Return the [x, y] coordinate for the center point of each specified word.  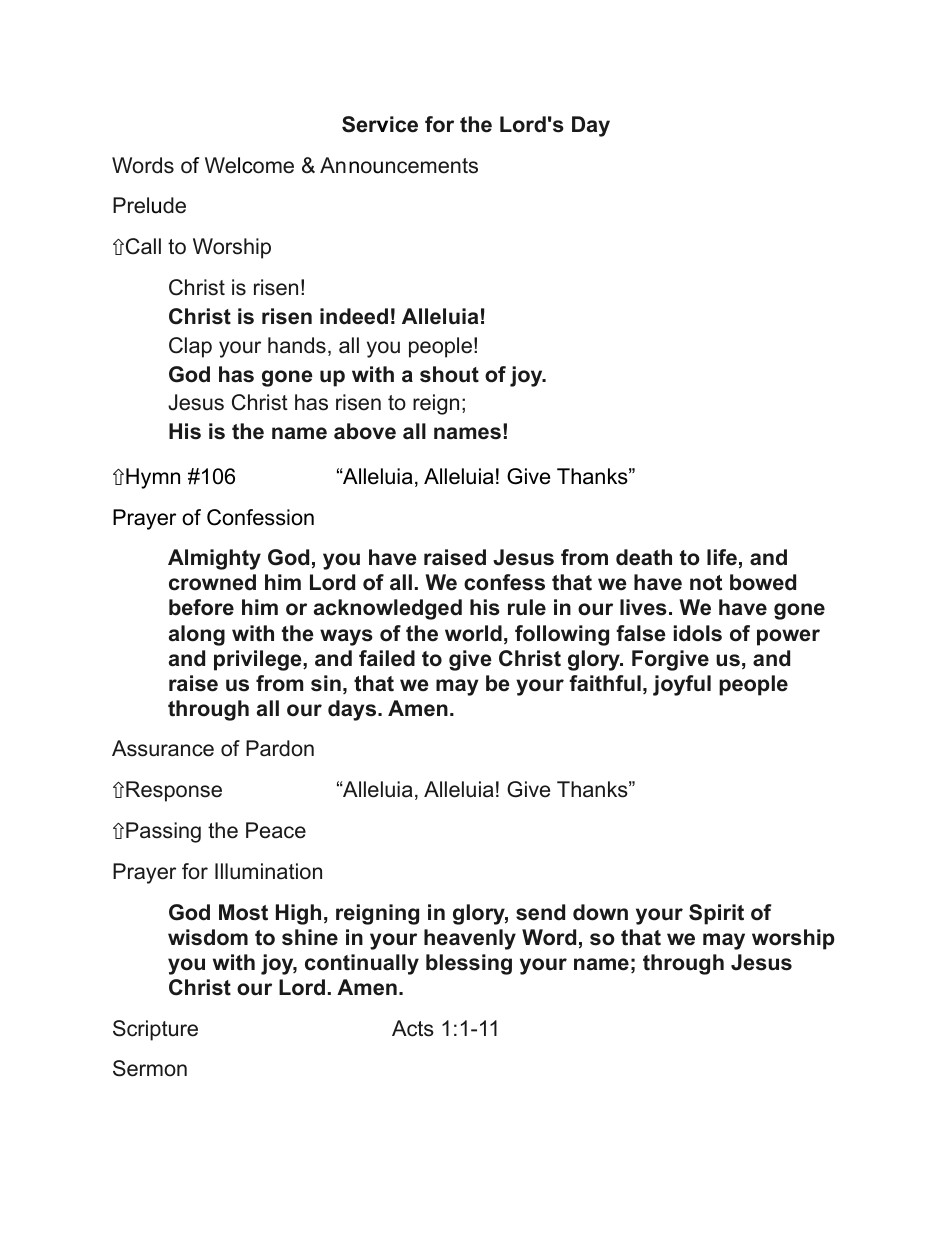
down [600, 912]
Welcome [249, 165]
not [706, 583]
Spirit [716, 914]
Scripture [155, 1030]
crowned [212, 582]
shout [449, 374]
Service [380, 124]
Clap [190, 347]
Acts [413, 1028]
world [473, 633]
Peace [276, 830]
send [540, 912]
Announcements [399, 165]
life [722, 557]
